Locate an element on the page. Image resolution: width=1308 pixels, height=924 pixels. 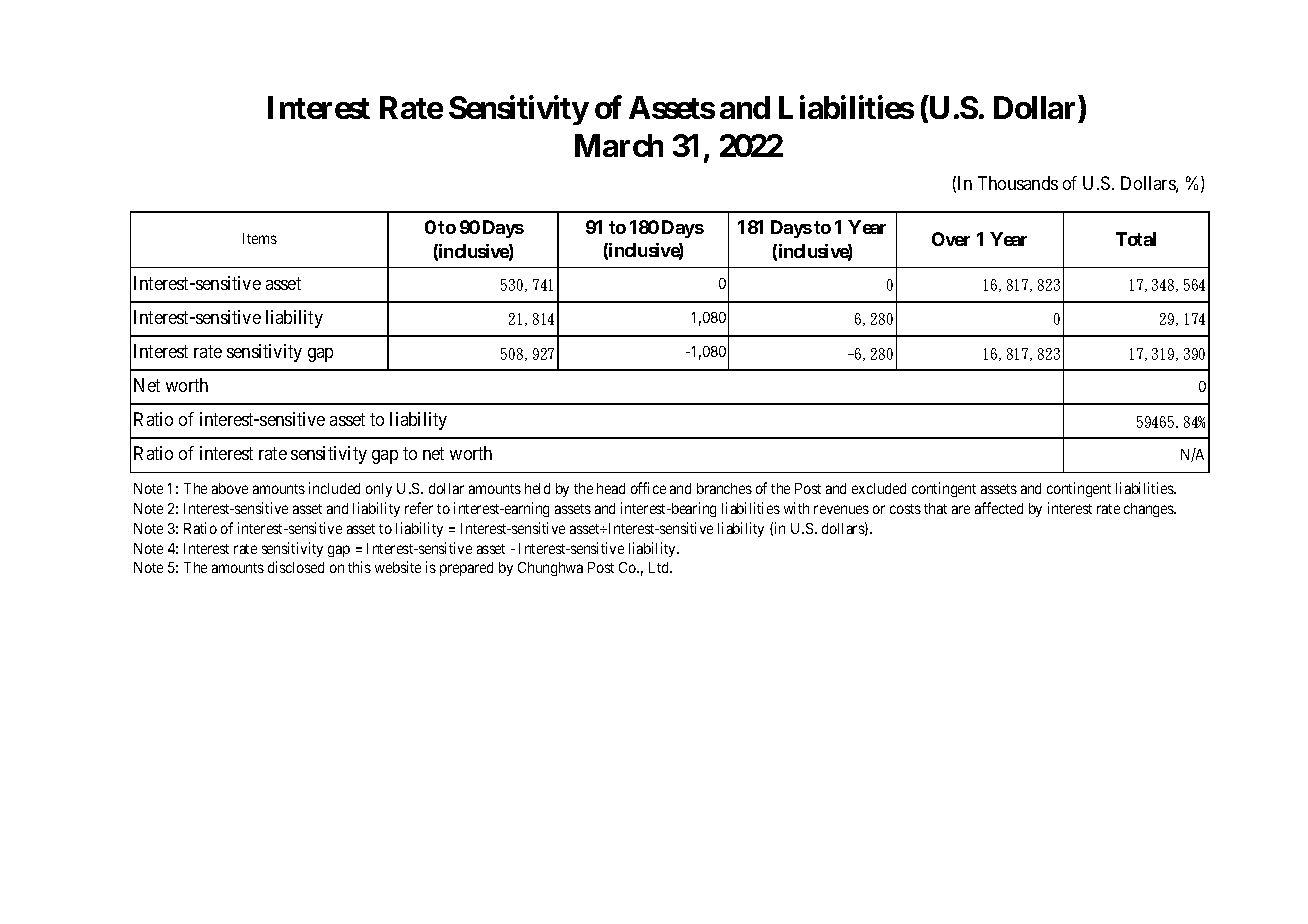
Over is located at coordinates (951, 239).
